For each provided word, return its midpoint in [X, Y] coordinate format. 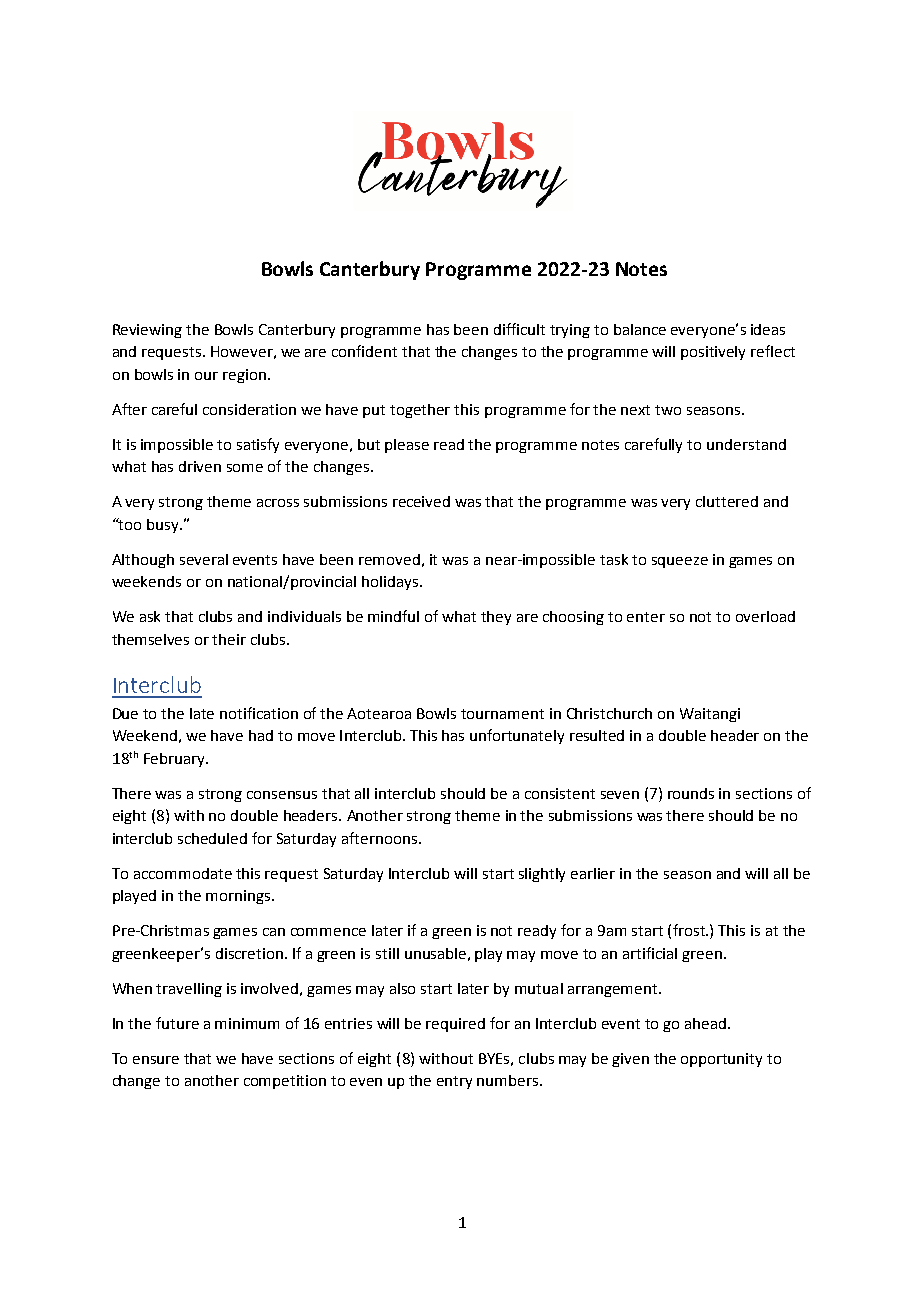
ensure [156, 1060]
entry [454, 1082]
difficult [519, 329]
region [246, 376]
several [204, 559]
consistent [560, 793]
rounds [691, 793]
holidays [391, 583]
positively [713, 353]
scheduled [212, 838]
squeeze [680, 562]
